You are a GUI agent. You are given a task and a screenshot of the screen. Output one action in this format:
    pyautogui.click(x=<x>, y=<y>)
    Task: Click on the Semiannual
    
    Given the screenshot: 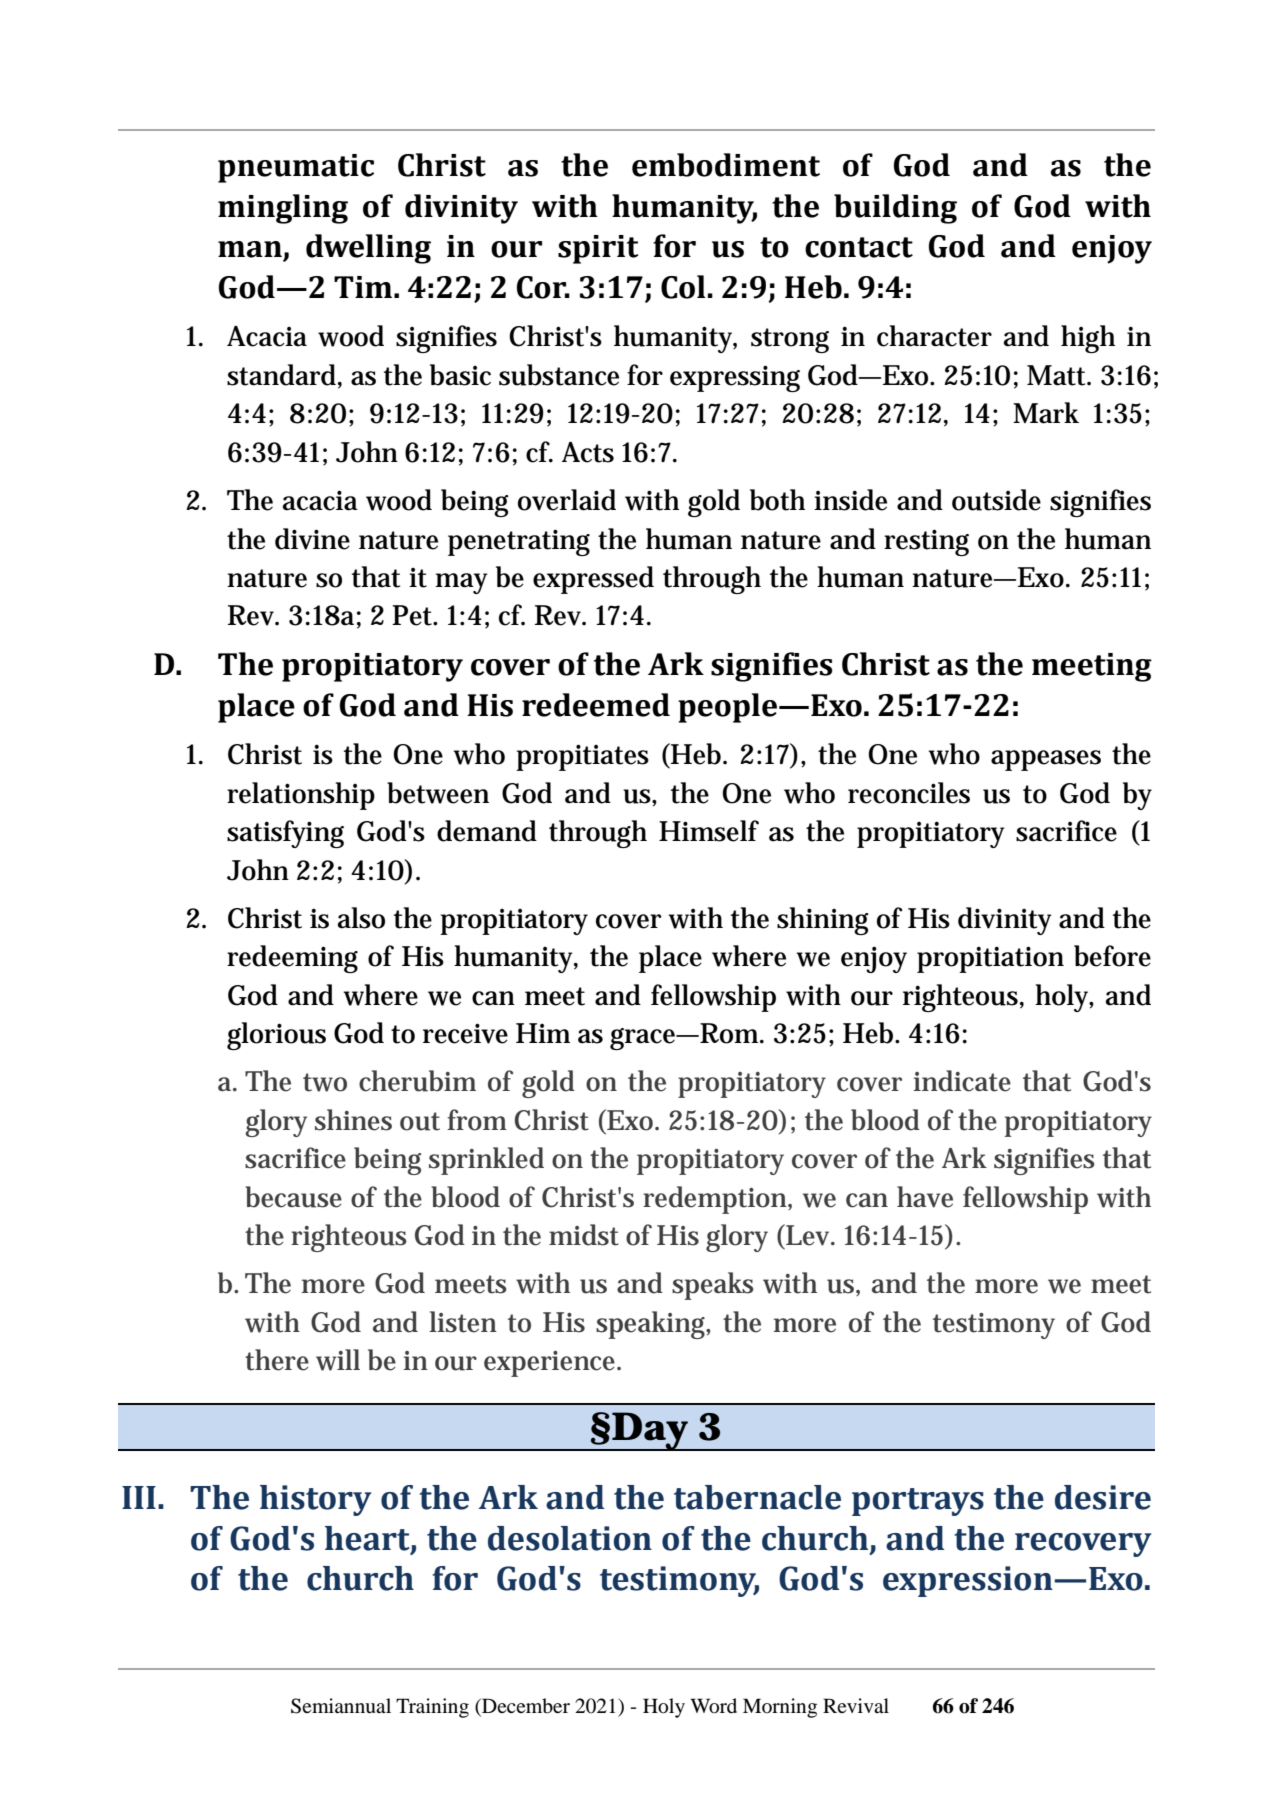 What is the action you would take?
    pyautogui.click(x=341, y=1706)
